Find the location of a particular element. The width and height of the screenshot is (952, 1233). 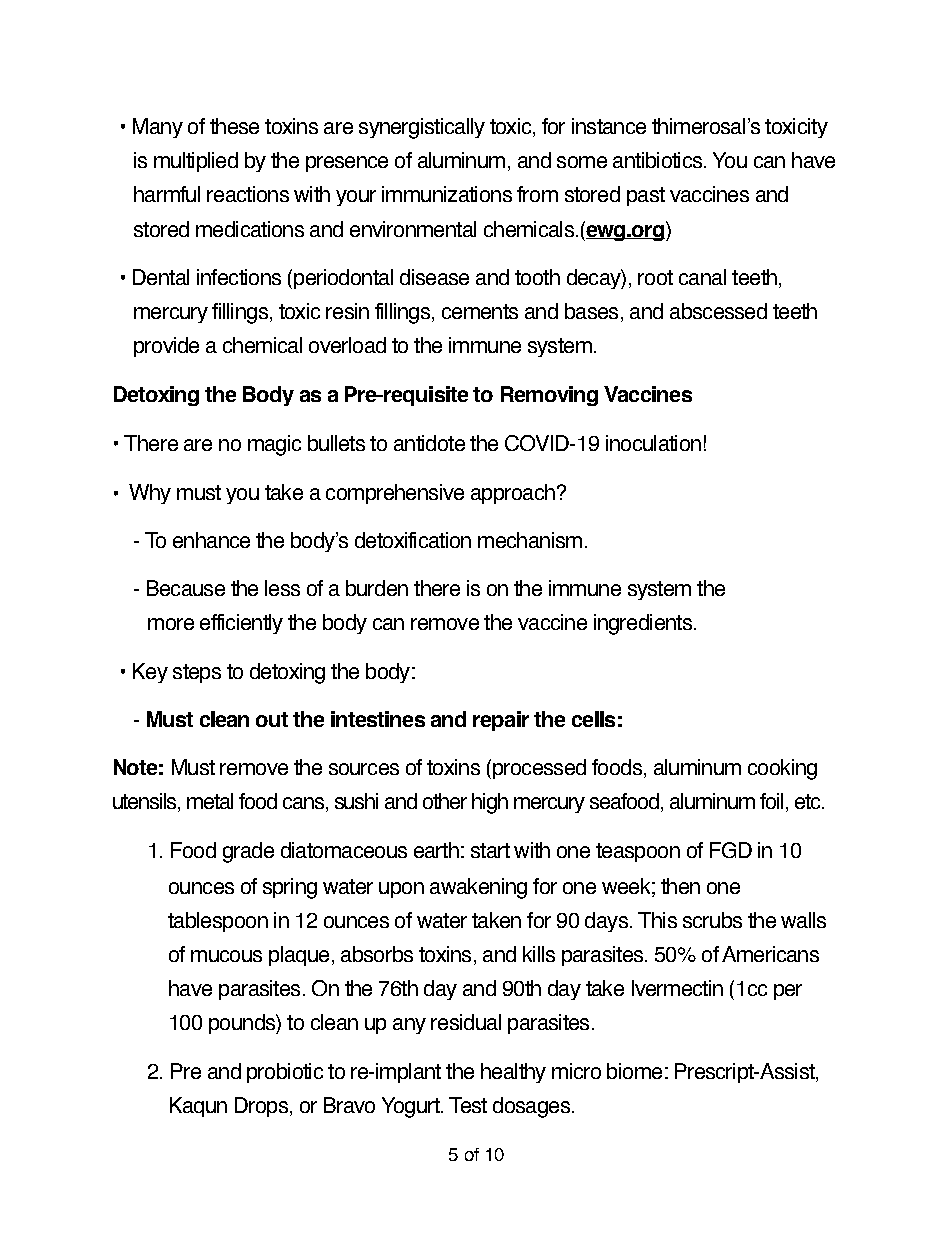

immunizations is located at coordinates (447, 194).
